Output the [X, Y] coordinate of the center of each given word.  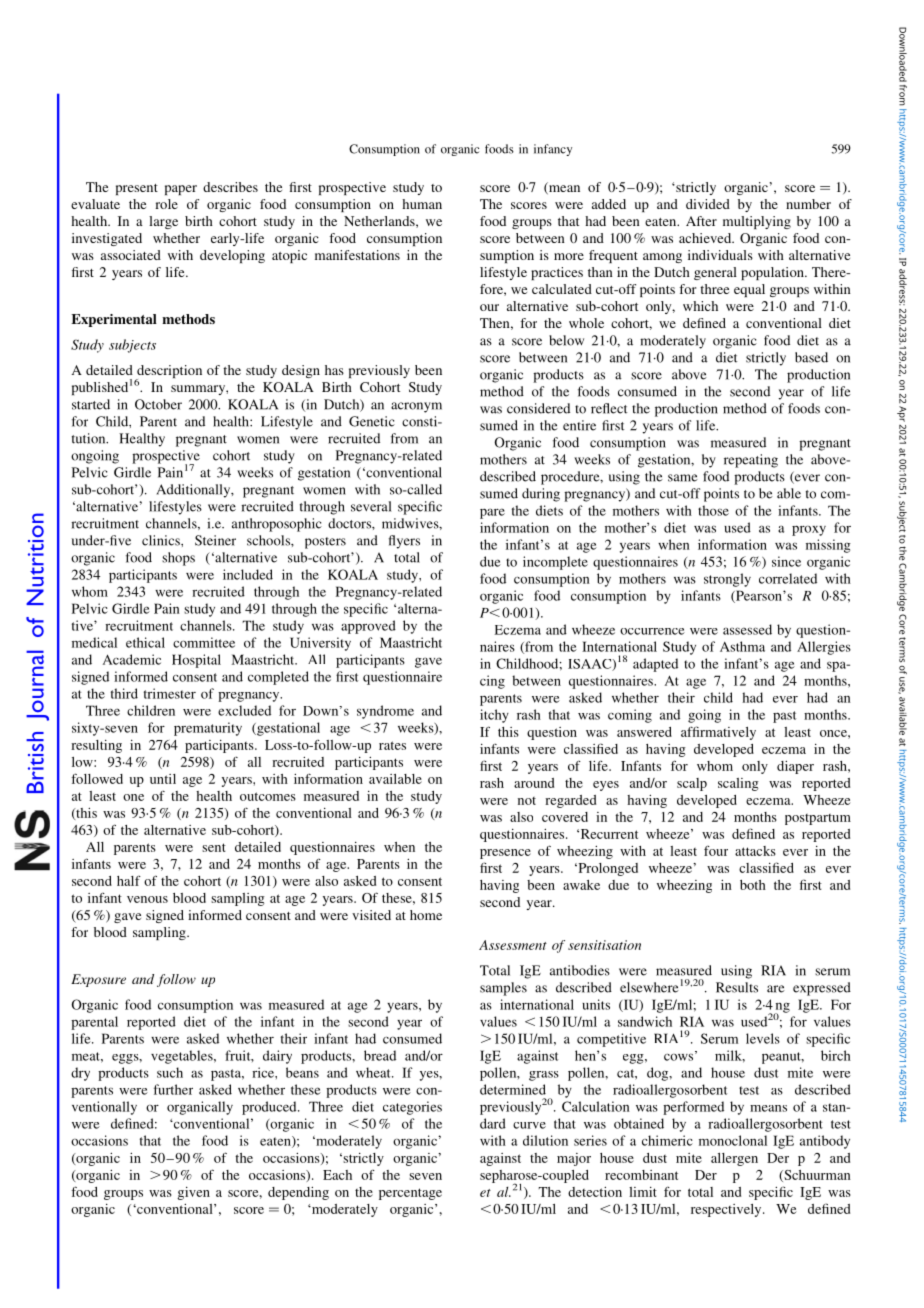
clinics [162, 540]
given [193, 1193]
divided [708, 204]
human [422, 204]
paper [181, 190]
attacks [755, 851]
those [713, 510]
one [133, 797]
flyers [404, 542]
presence [505, 854]
